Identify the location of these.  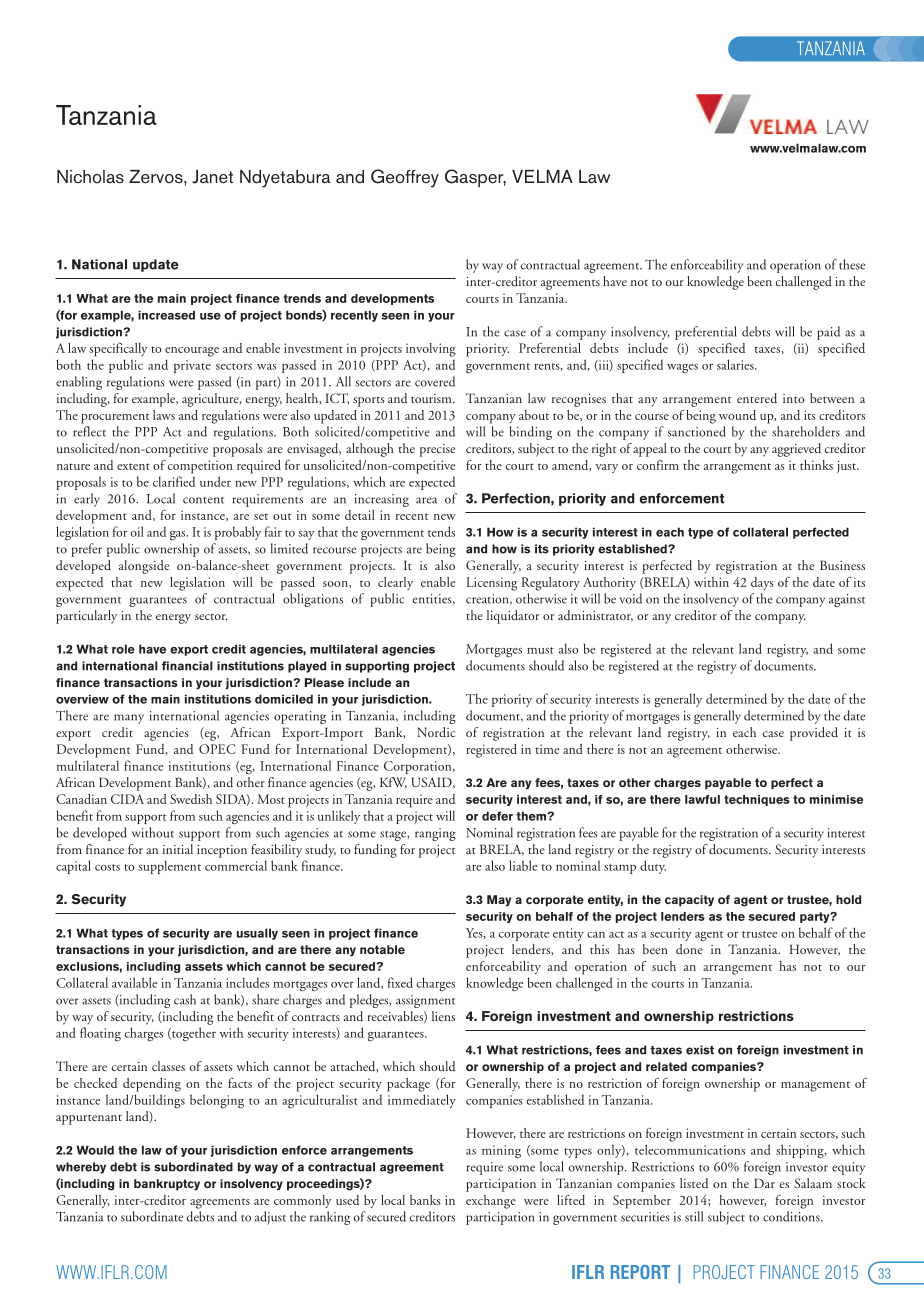
(852, 264).
